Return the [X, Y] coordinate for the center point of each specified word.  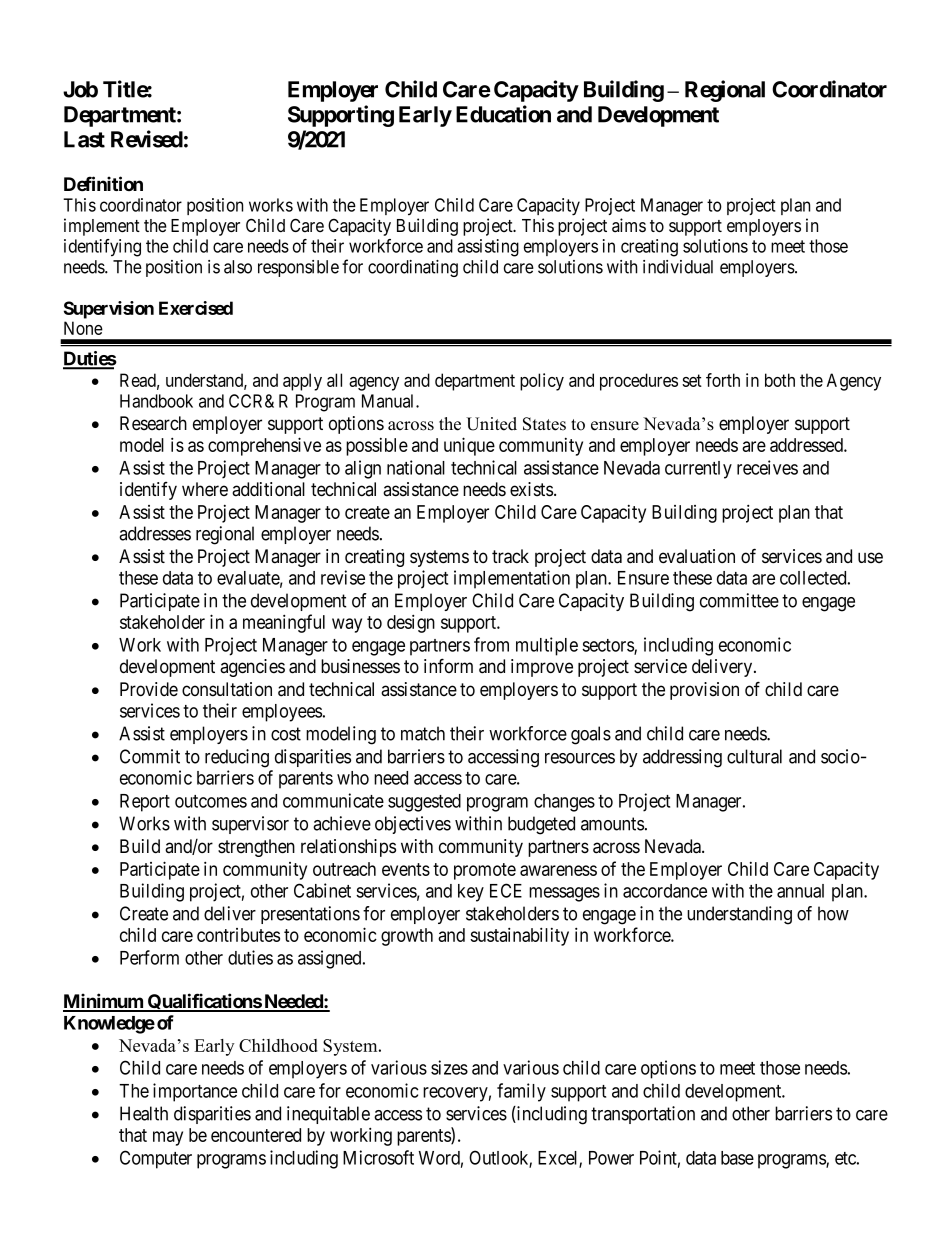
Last [84, 139]
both [780, 380]
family [521, 1092]
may [168, 1138]
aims [629, 225]
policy [542, 382]
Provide [149, 689]
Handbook [156, 401]
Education [503, 114]
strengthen [256, 848]
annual [800, 891]
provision [704, 691]
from [491, 644]
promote [485, 871]
